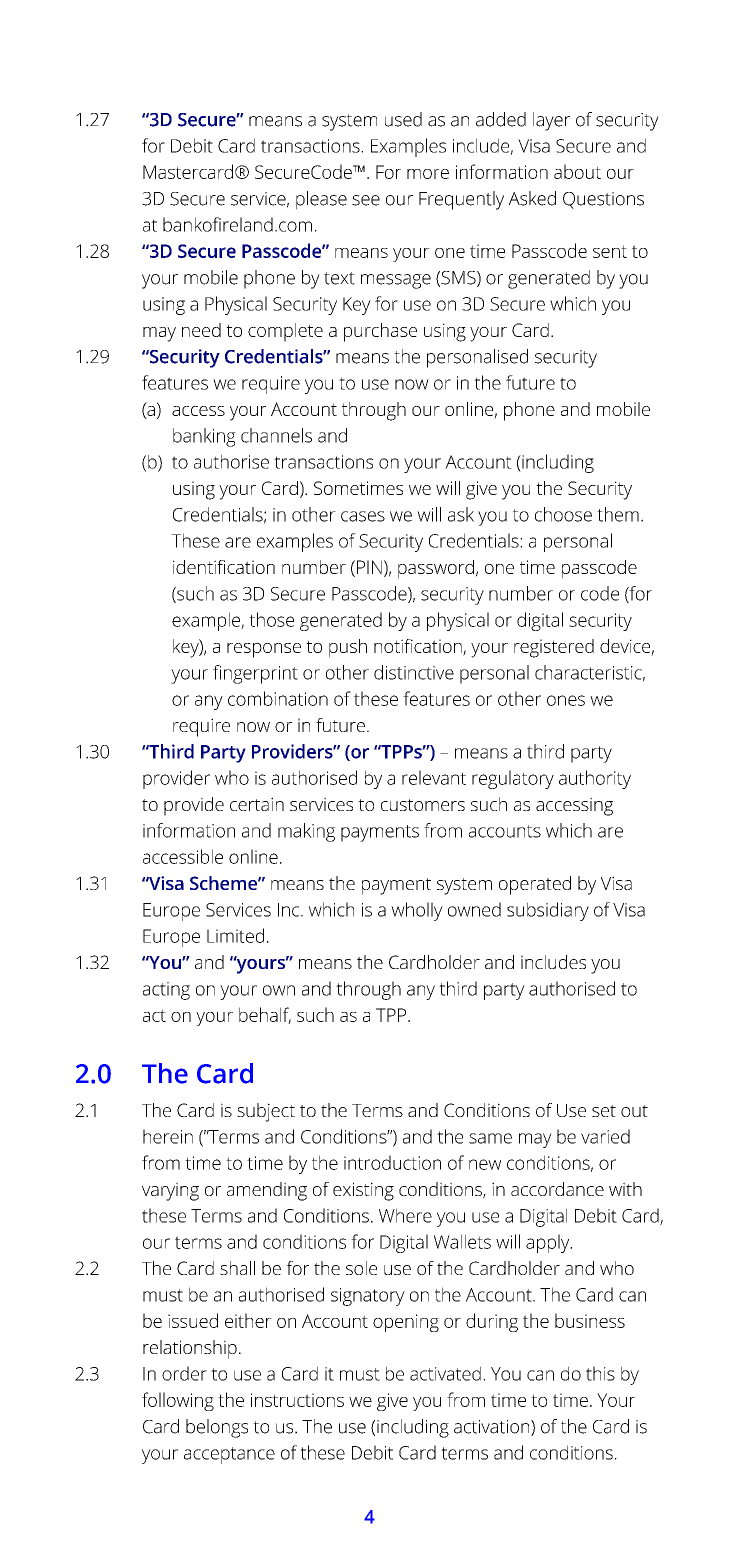 Image resolution: width=739 pixels, height=1568 pixels. What do you see at coordinates (257, 804) in the screenshot?
I see `certain` at bounding box center [257, 804].
